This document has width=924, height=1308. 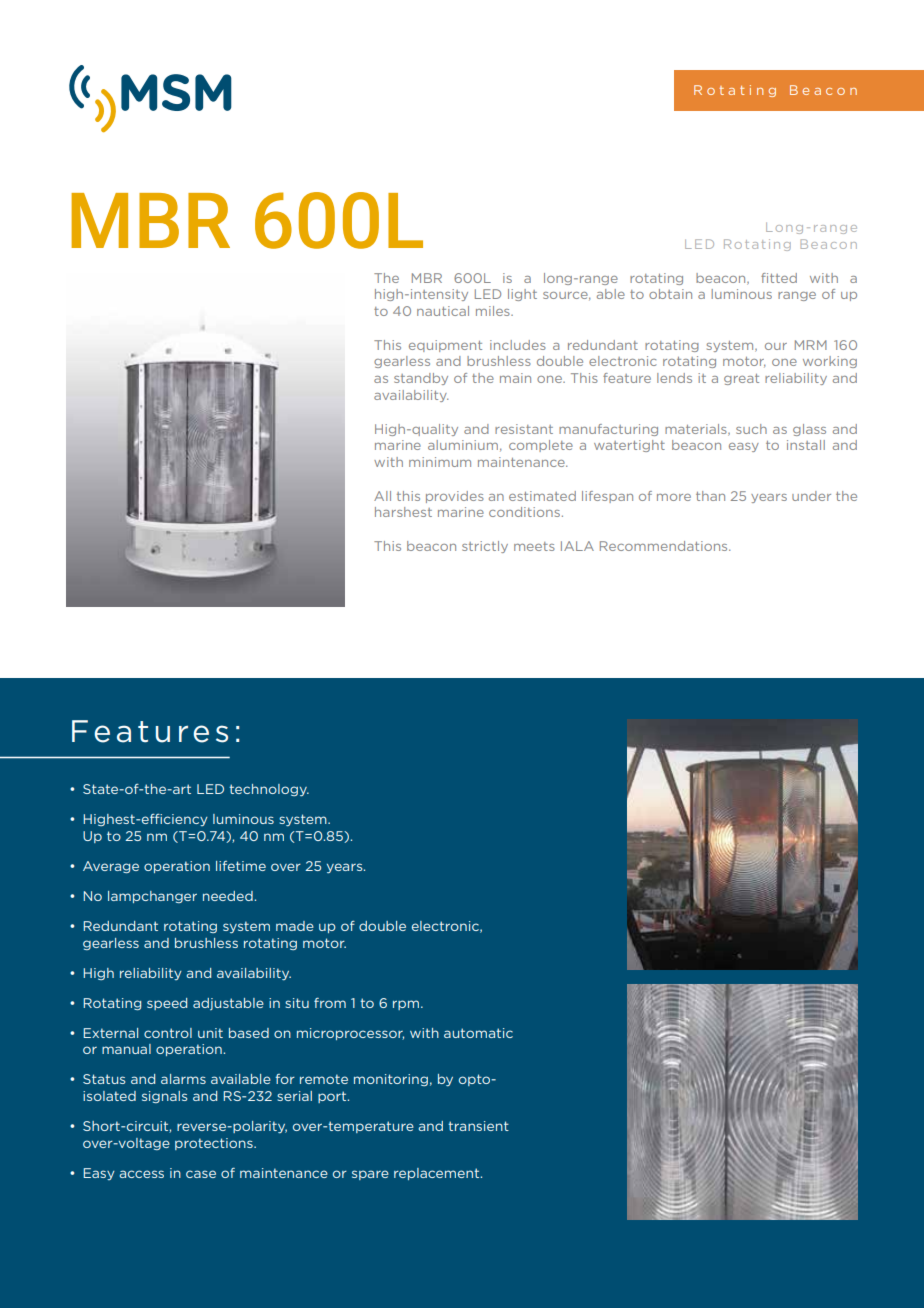 I want to click on automatic, so click(x=478, y=1033).
